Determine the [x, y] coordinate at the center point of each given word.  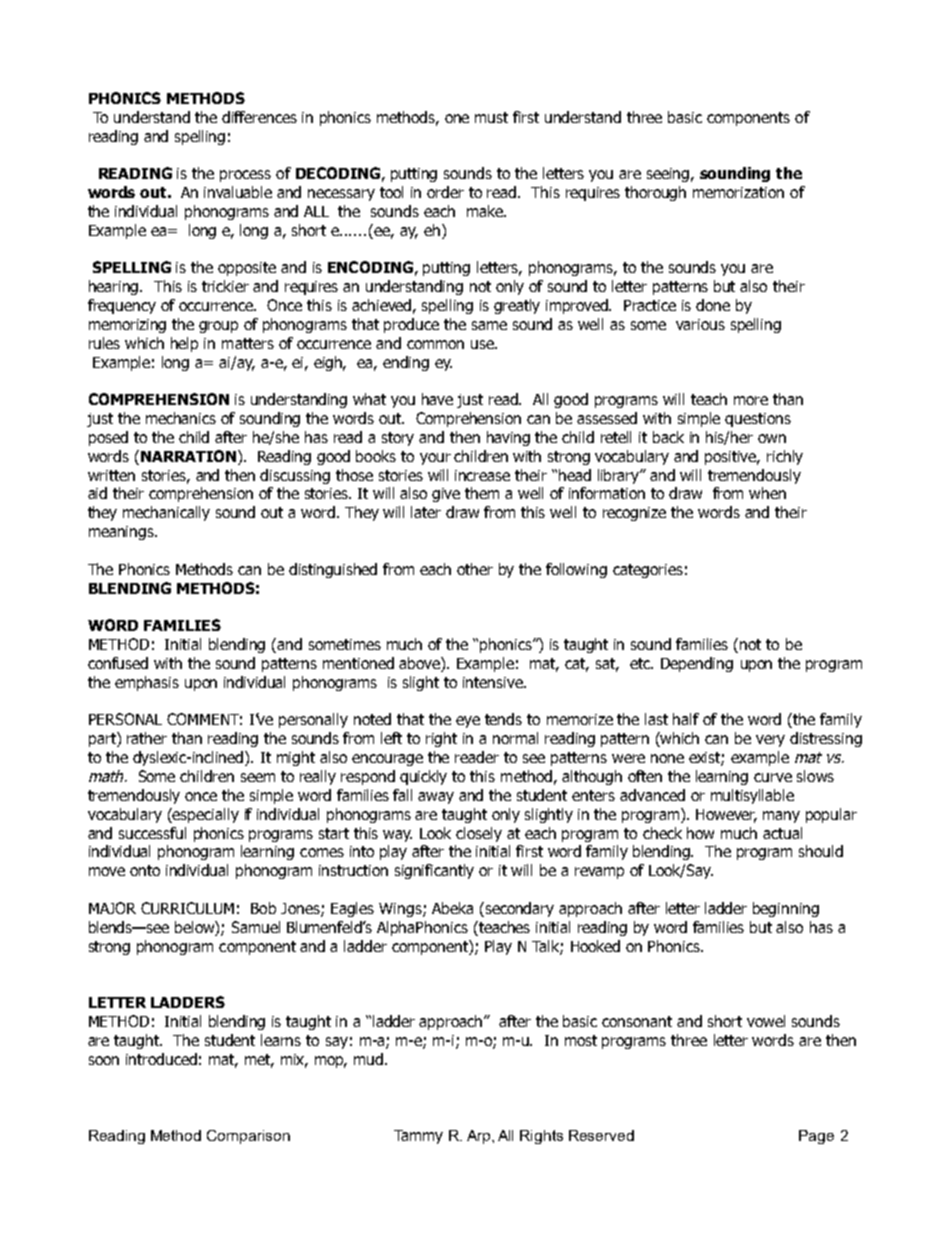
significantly [434, 871]
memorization [738, 192]
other [475, 569]
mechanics [181, 418]
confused [118, 663]
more [751, 400]
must [491, 117]
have [437, 399]
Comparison [248, 1137]
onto [145, 870]
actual [782, 833]
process [245, 176]
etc [641, 663]
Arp [480, 1137]
